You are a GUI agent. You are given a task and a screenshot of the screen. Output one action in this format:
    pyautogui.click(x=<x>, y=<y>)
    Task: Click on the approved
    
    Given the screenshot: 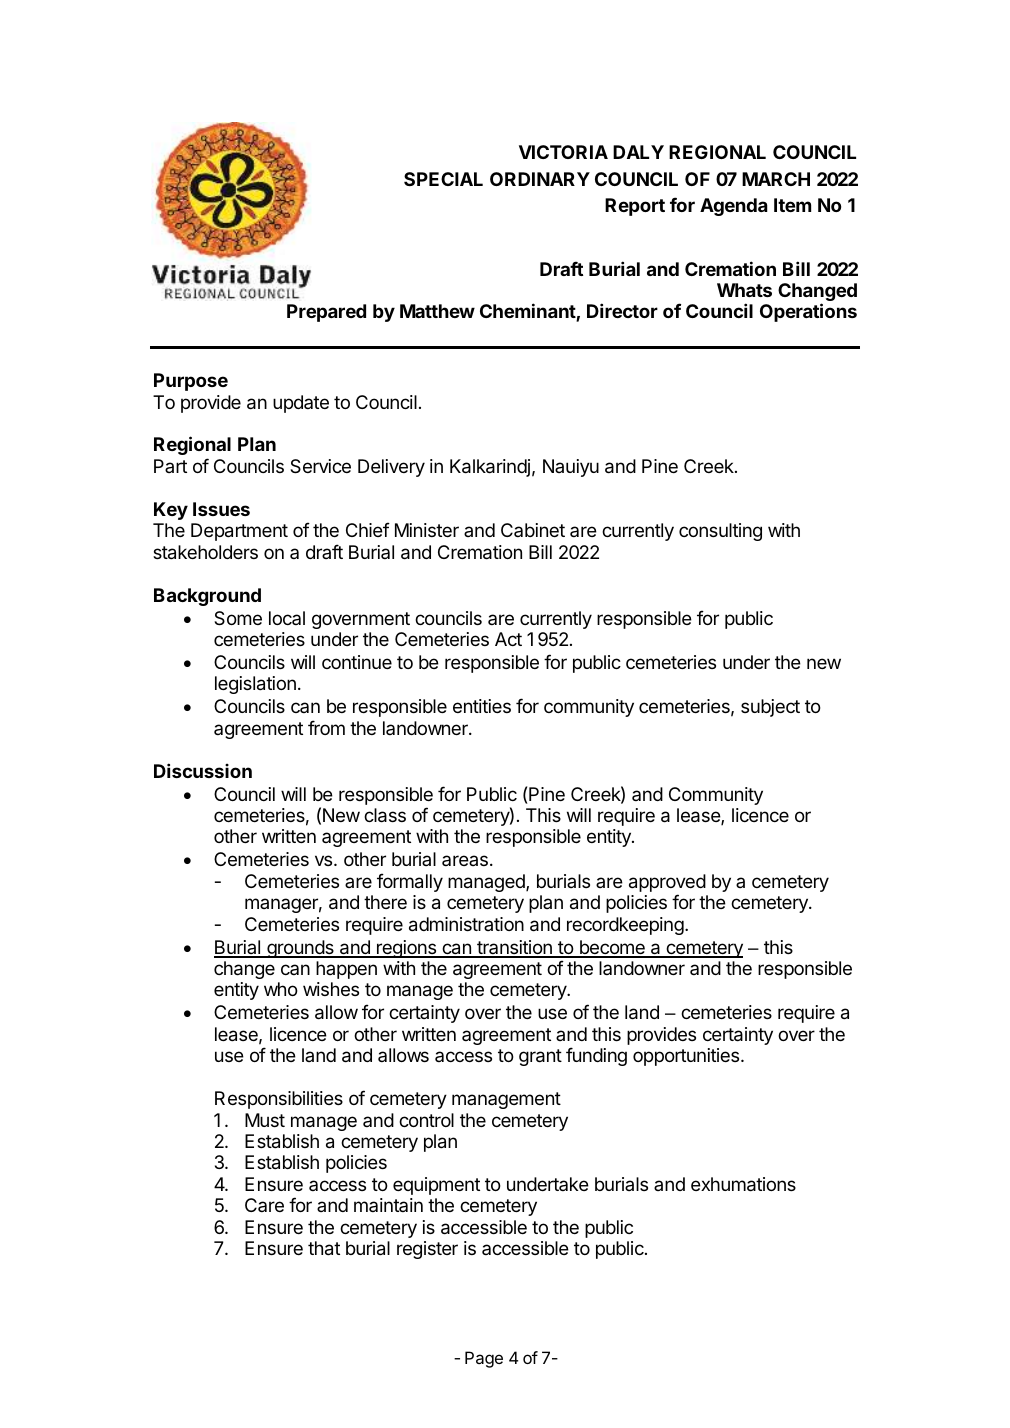 What is the action you would take?
    pyautogui.click(x=667, y=883)
